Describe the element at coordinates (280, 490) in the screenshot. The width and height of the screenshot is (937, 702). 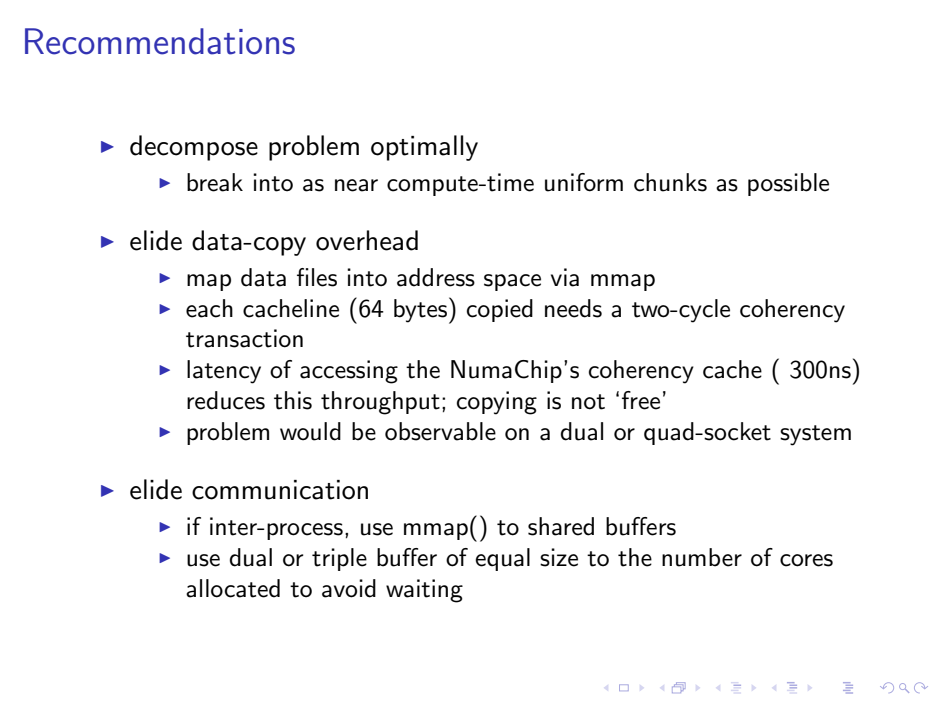
I see `communication` at that location.
